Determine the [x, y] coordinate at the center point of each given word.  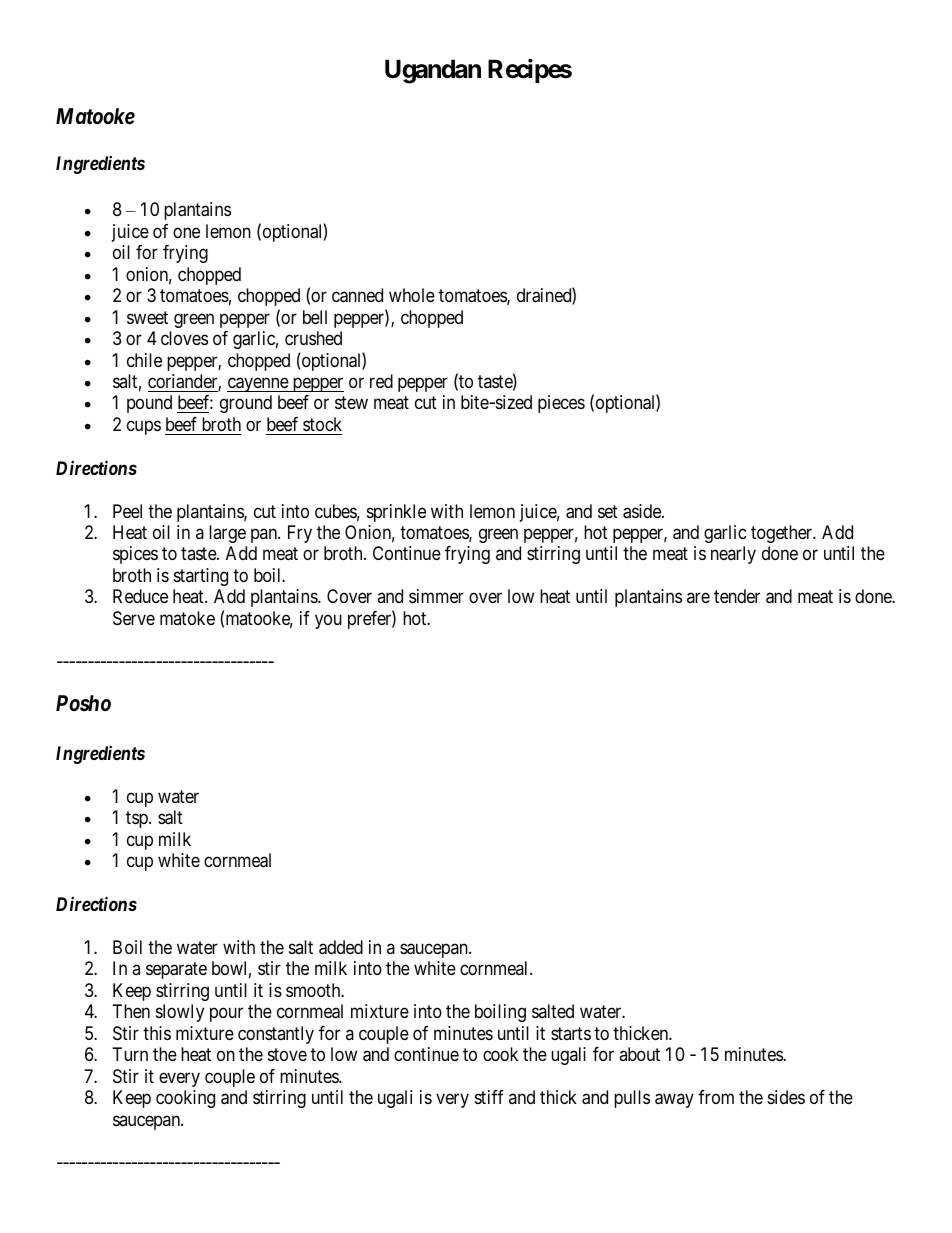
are [698, 598]
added [341, 947]
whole [412, 295]
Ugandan [433, 71]
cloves [184, 338]
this [157, 1033]
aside [643, 511]
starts [571, 1033]
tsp [138, 819]
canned [357, 295]
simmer [436, 596]
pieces [561, 404]
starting [201, 577]
